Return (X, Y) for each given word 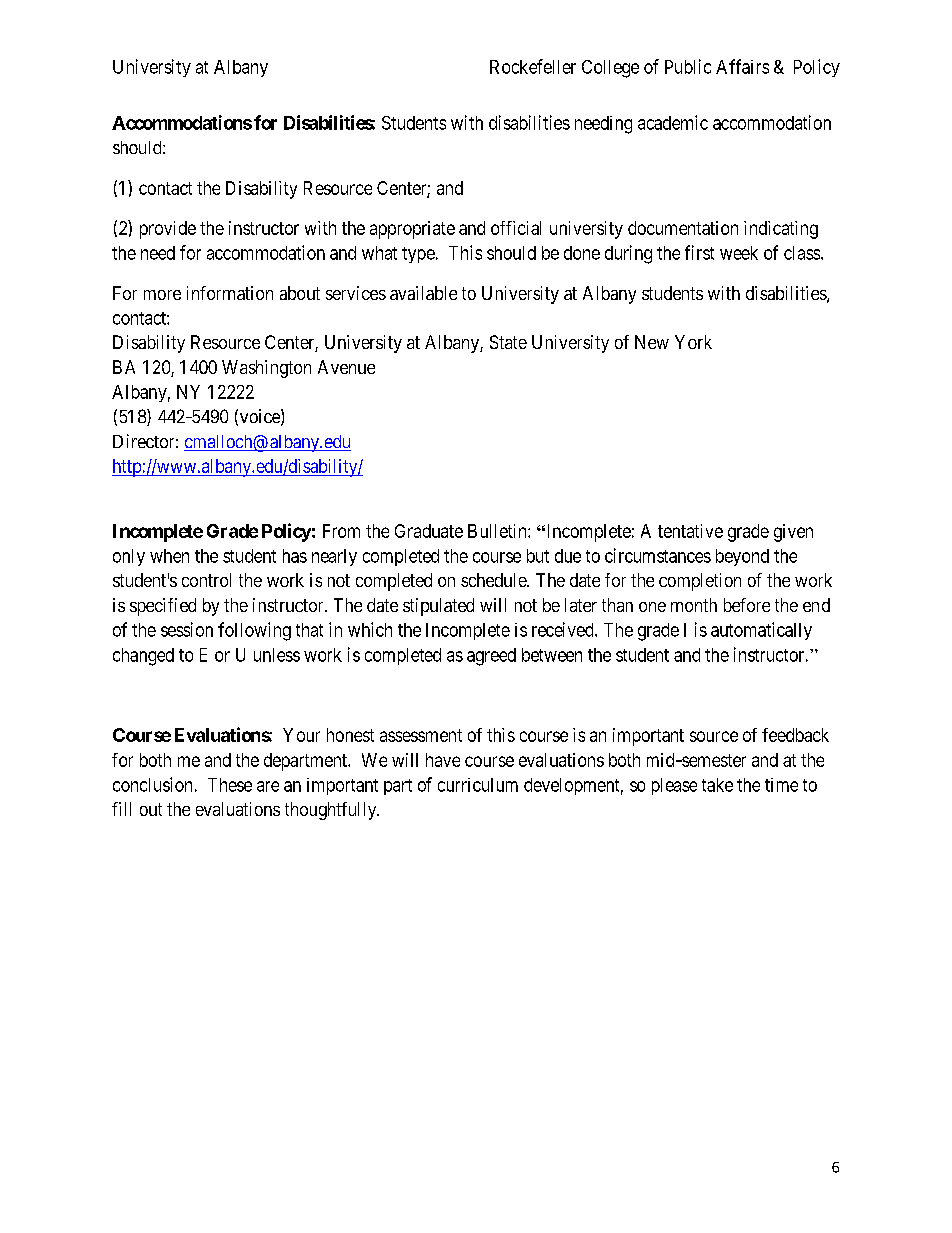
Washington (266, 369)
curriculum (478, 785)
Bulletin (498, 531)
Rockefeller (533, 66)
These (230, 785)
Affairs (742, 66)
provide (168, 230)
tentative (690, 531)
